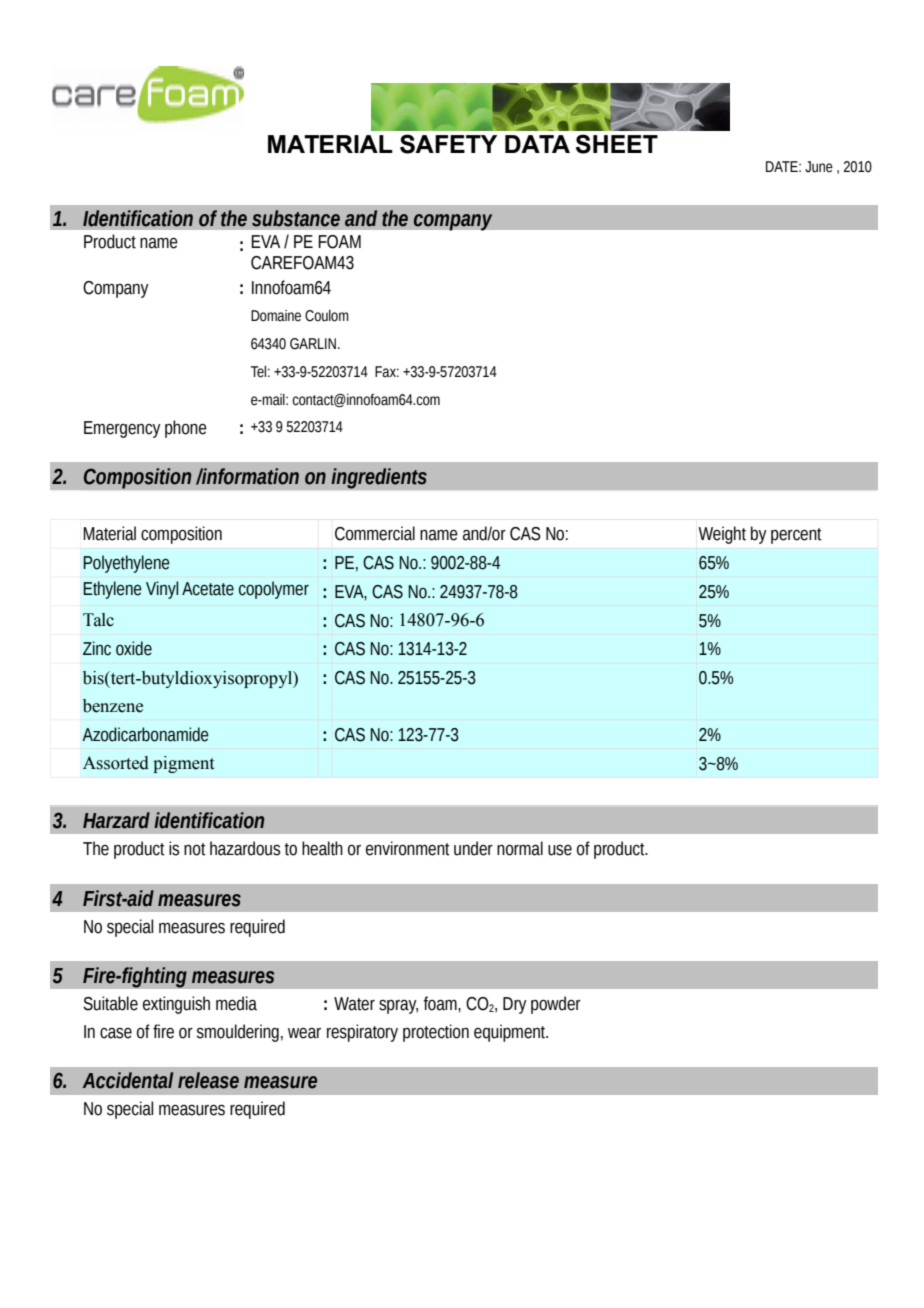  I want to click on benzene, so click(113, 706).
